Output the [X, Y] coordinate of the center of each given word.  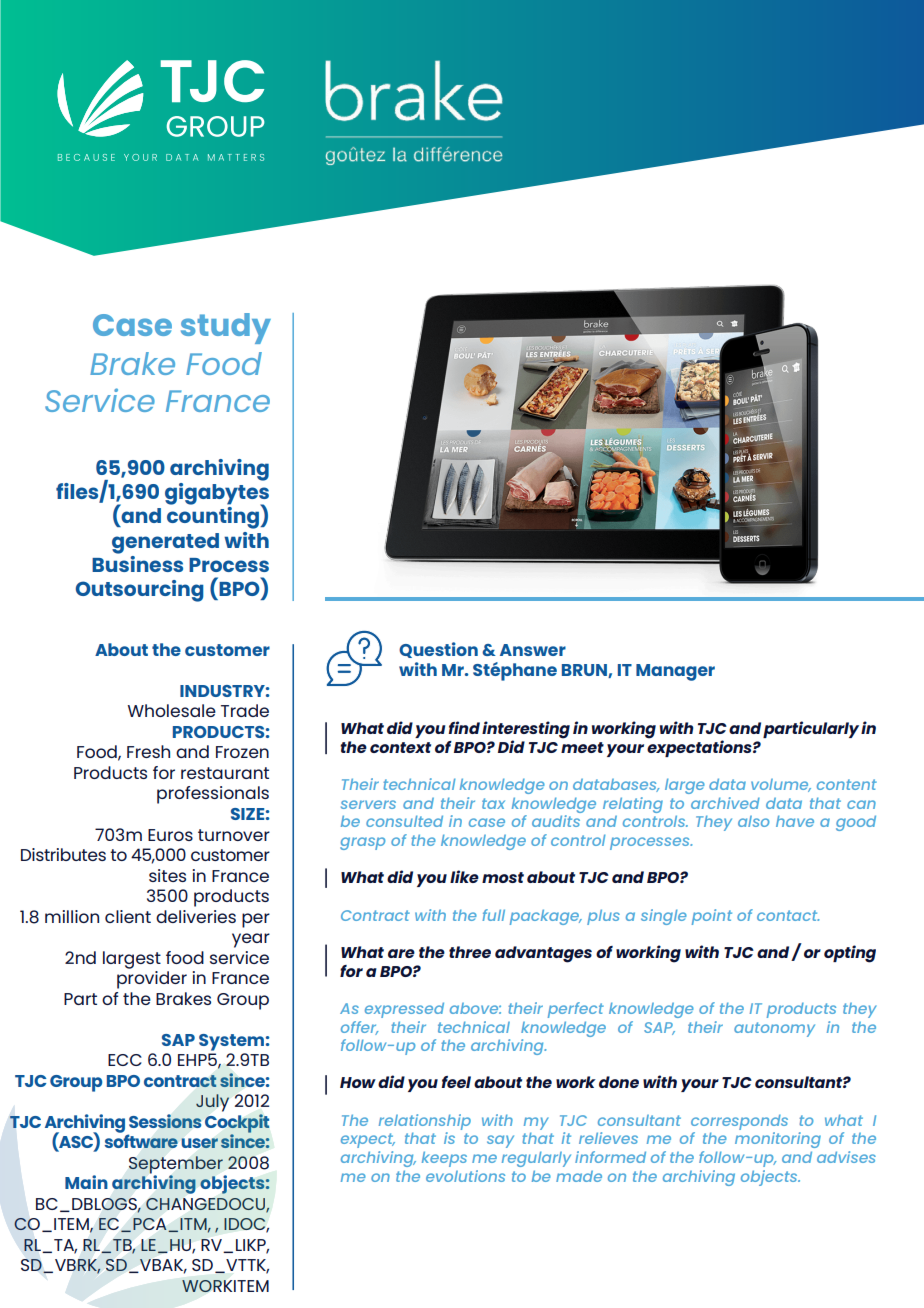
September [177, 1166]
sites [167, 875]
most [503, 877]
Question [438, 650]
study [226, 328]
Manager [675, 672]
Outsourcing [140, 591]
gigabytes [217, 493]
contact [788, 915]
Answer [533, 650]
